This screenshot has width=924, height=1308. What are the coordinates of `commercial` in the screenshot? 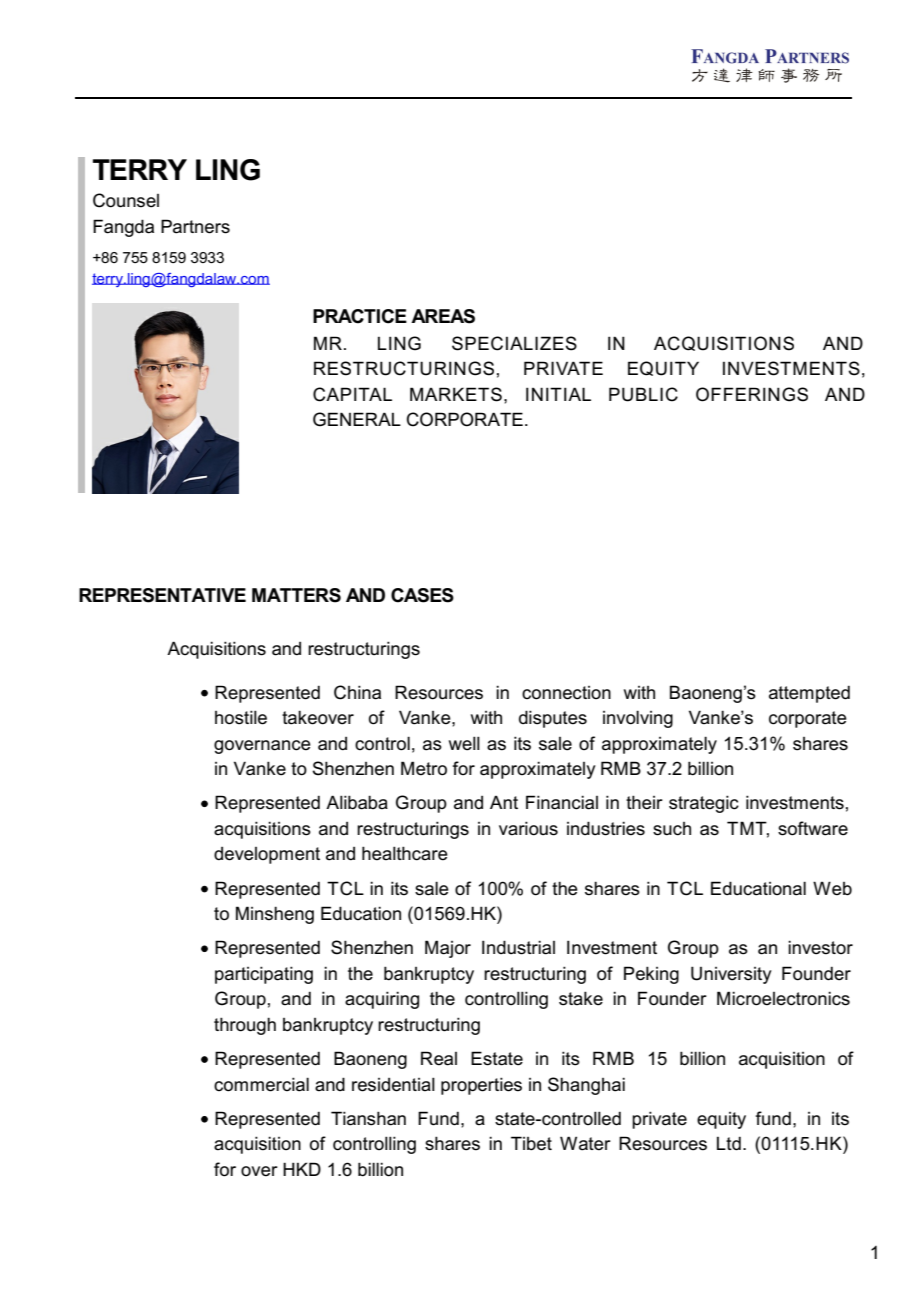 It's located at (261, 1084).
